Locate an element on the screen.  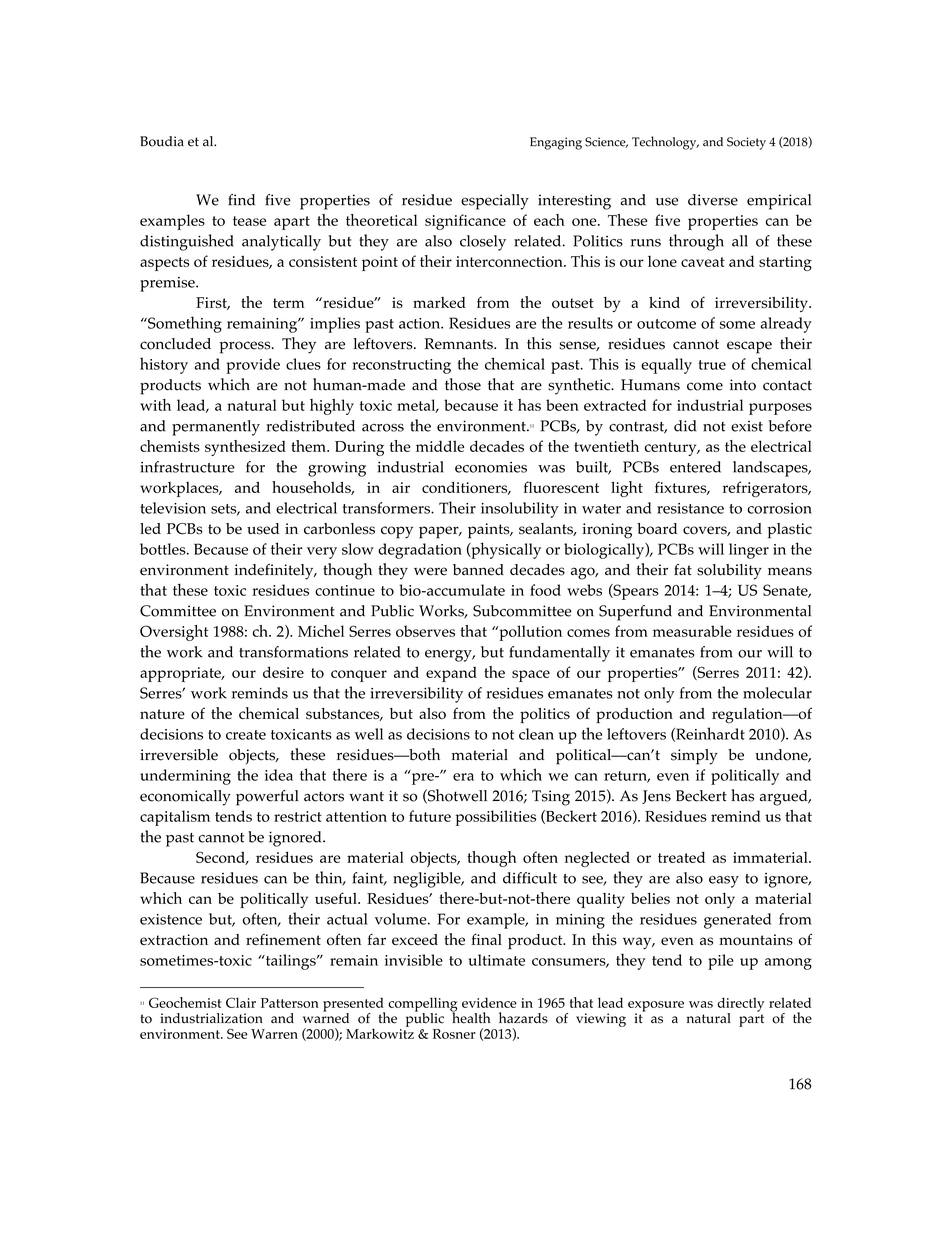
find is located at coordinates (241, 200).
